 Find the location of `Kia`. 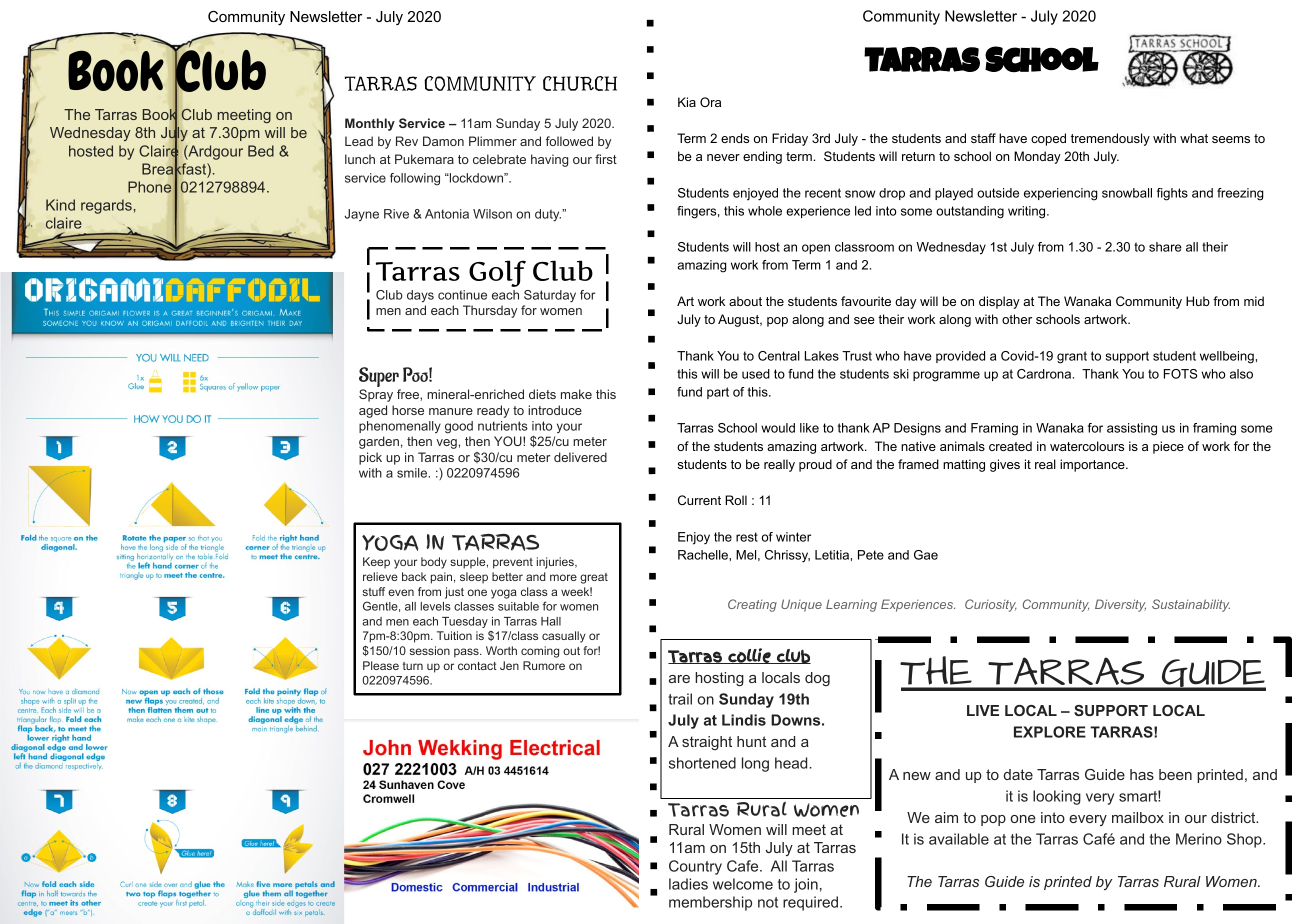

Kia is located at coordinates (687, 102).
